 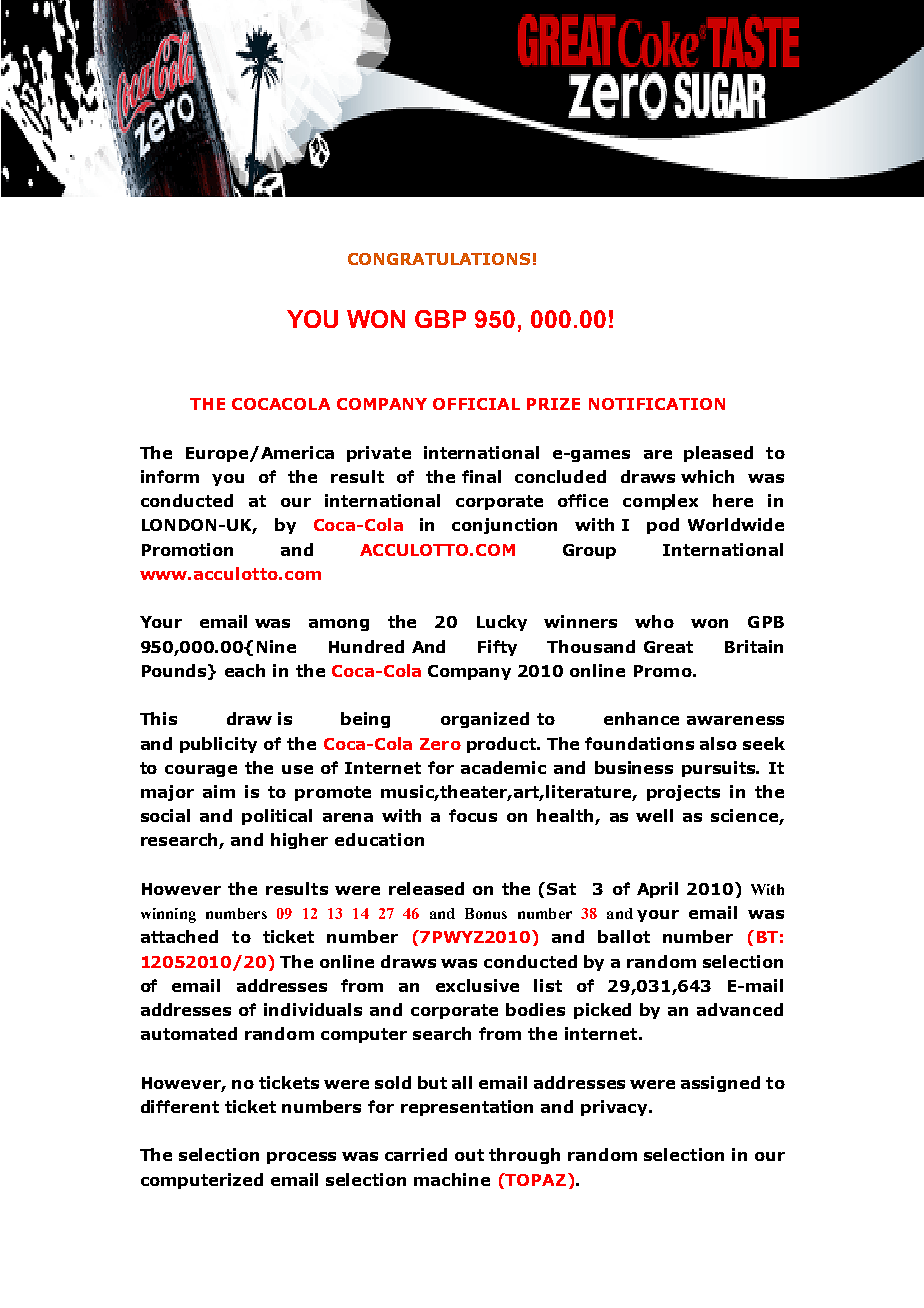 I want to click on also, so click(x=718, y=743).
